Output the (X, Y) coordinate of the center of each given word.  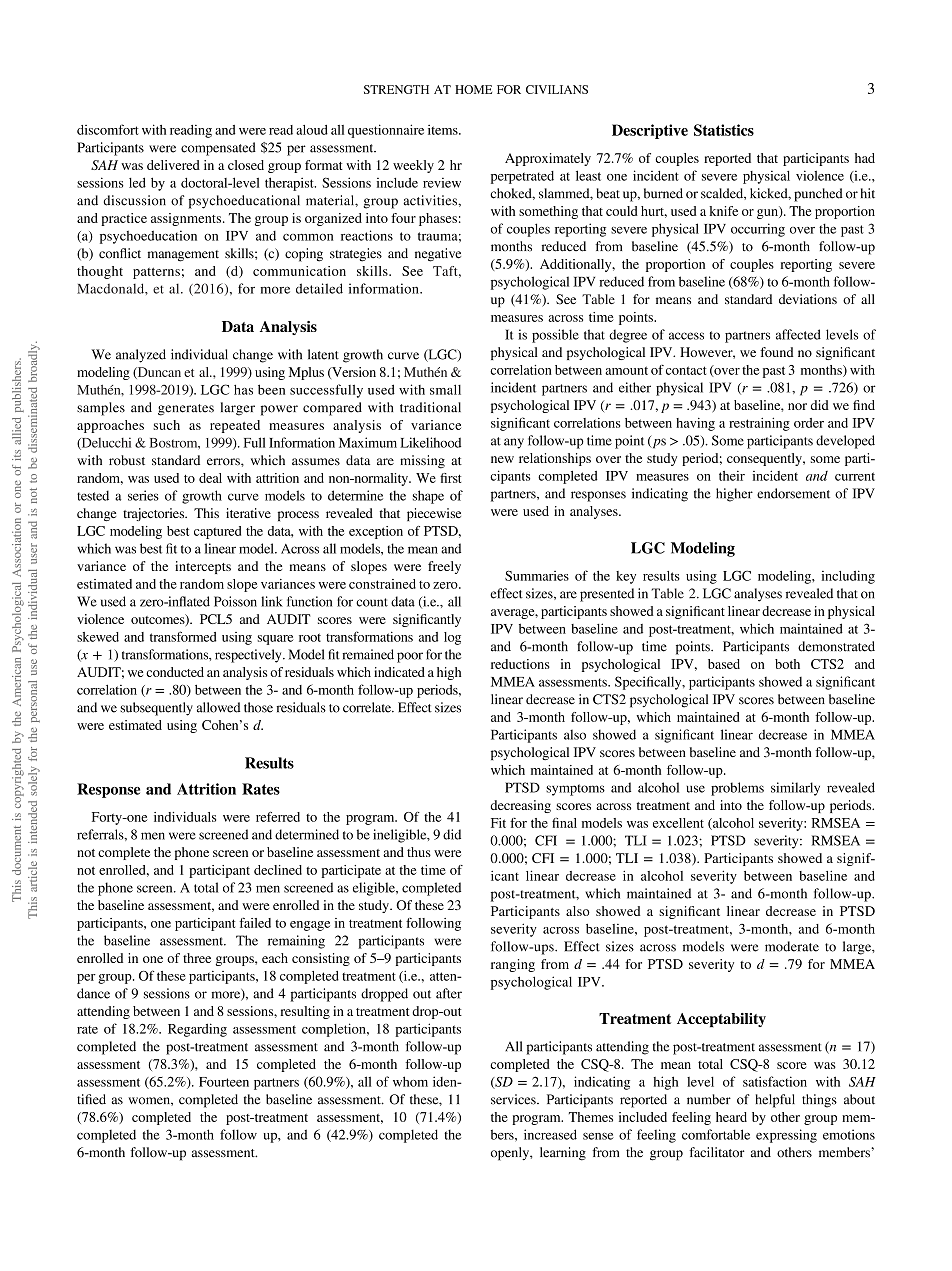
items (444, 130)
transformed (183, 636)
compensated (218, 149)
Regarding (197, 1030)
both (787, 664)
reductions (520, 664)
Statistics (724, 130)
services (514, 1099)
